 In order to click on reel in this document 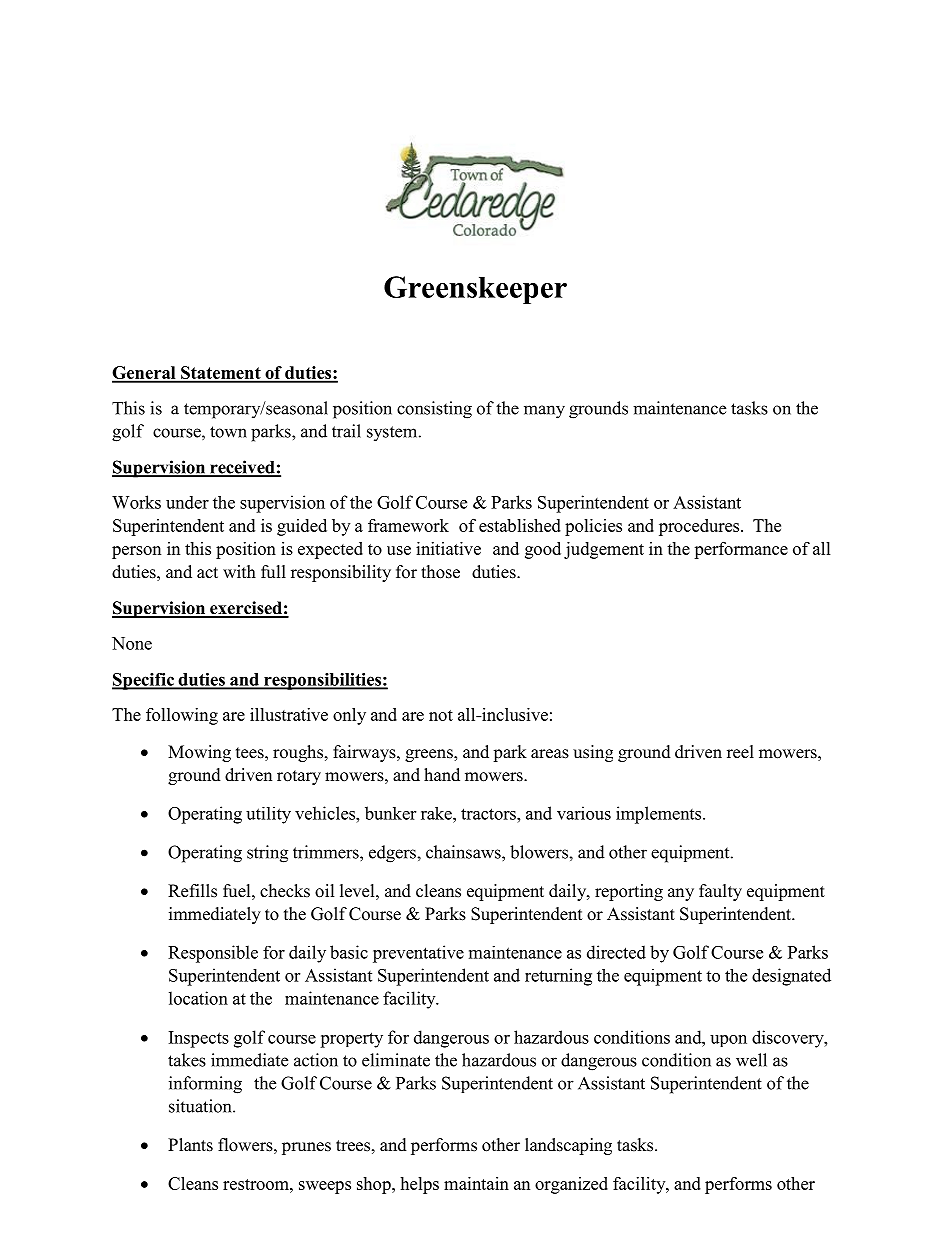, I will do `click(740, 752)`.
